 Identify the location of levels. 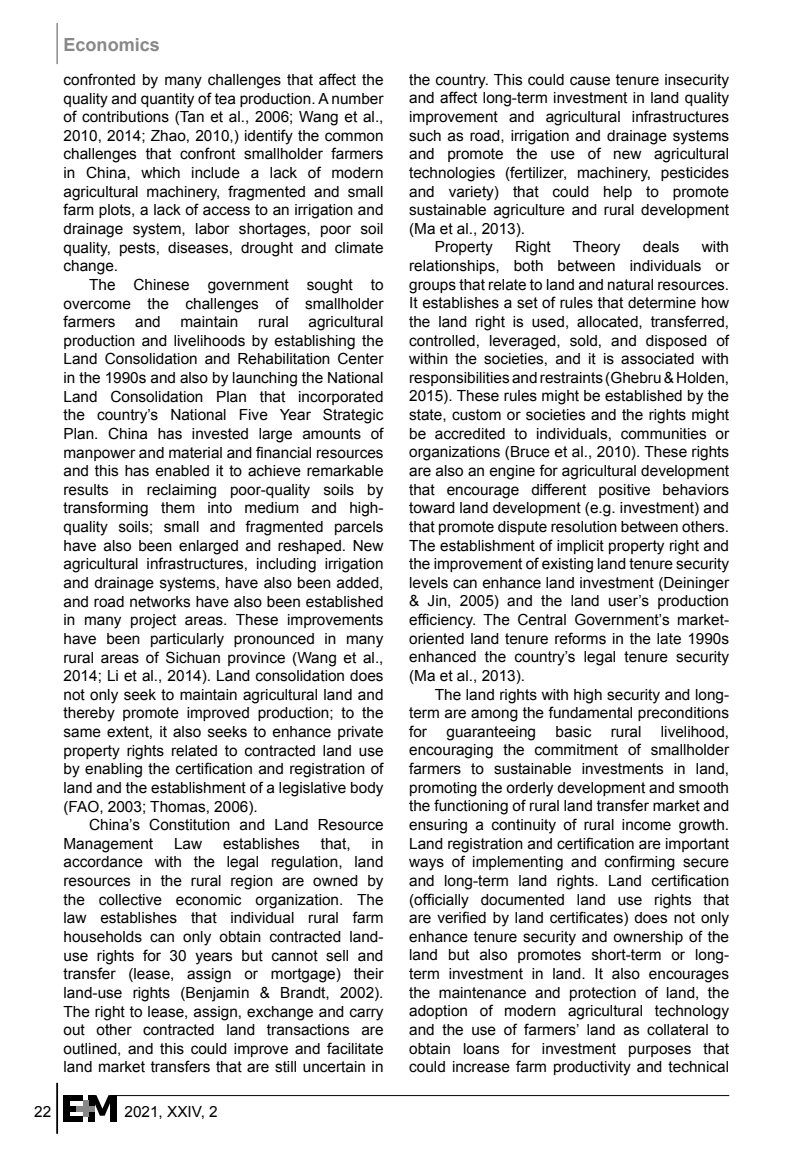
(429, 583).
